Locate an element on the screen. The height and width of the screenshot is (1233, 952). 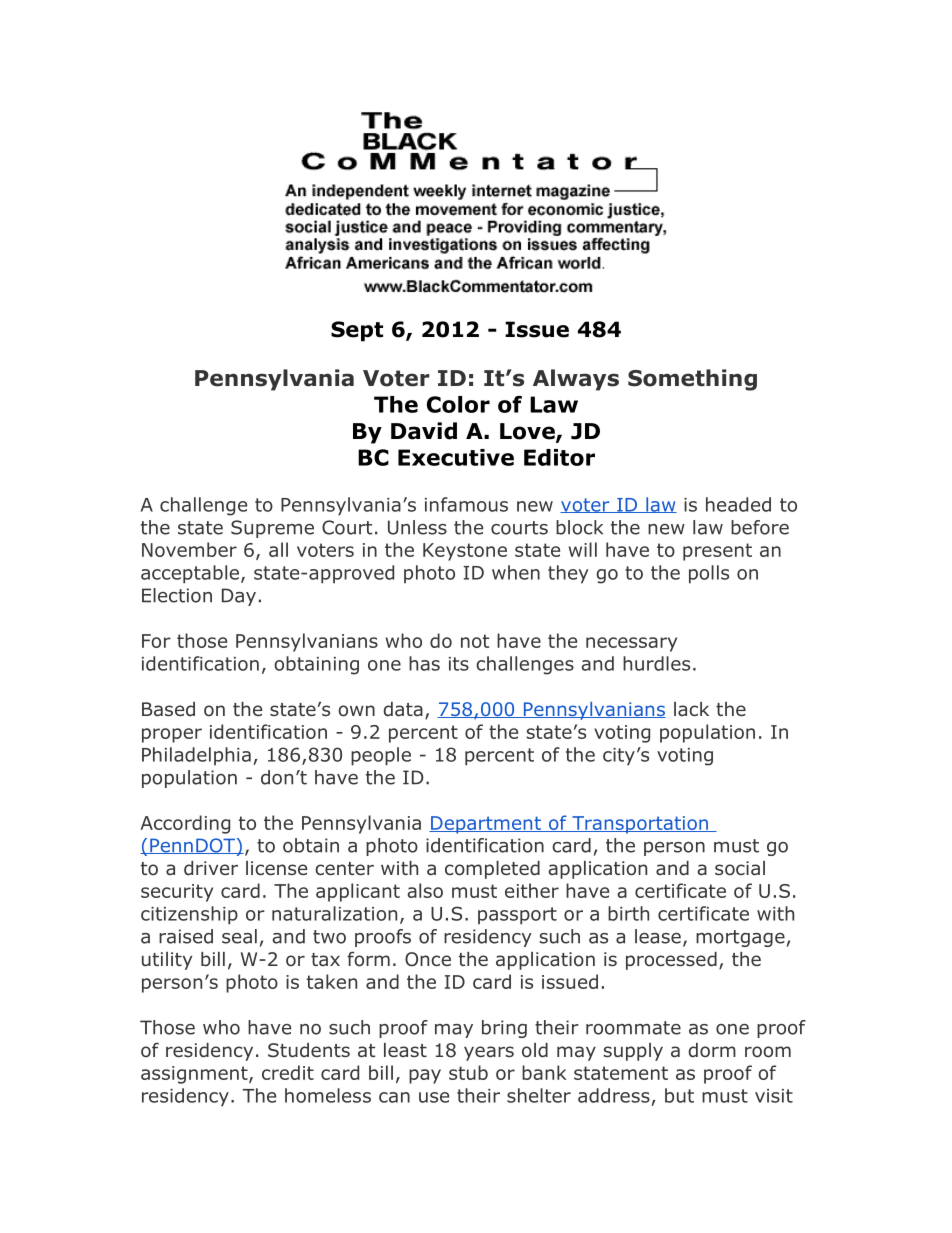
Something is located at coordinates (692, 380).
